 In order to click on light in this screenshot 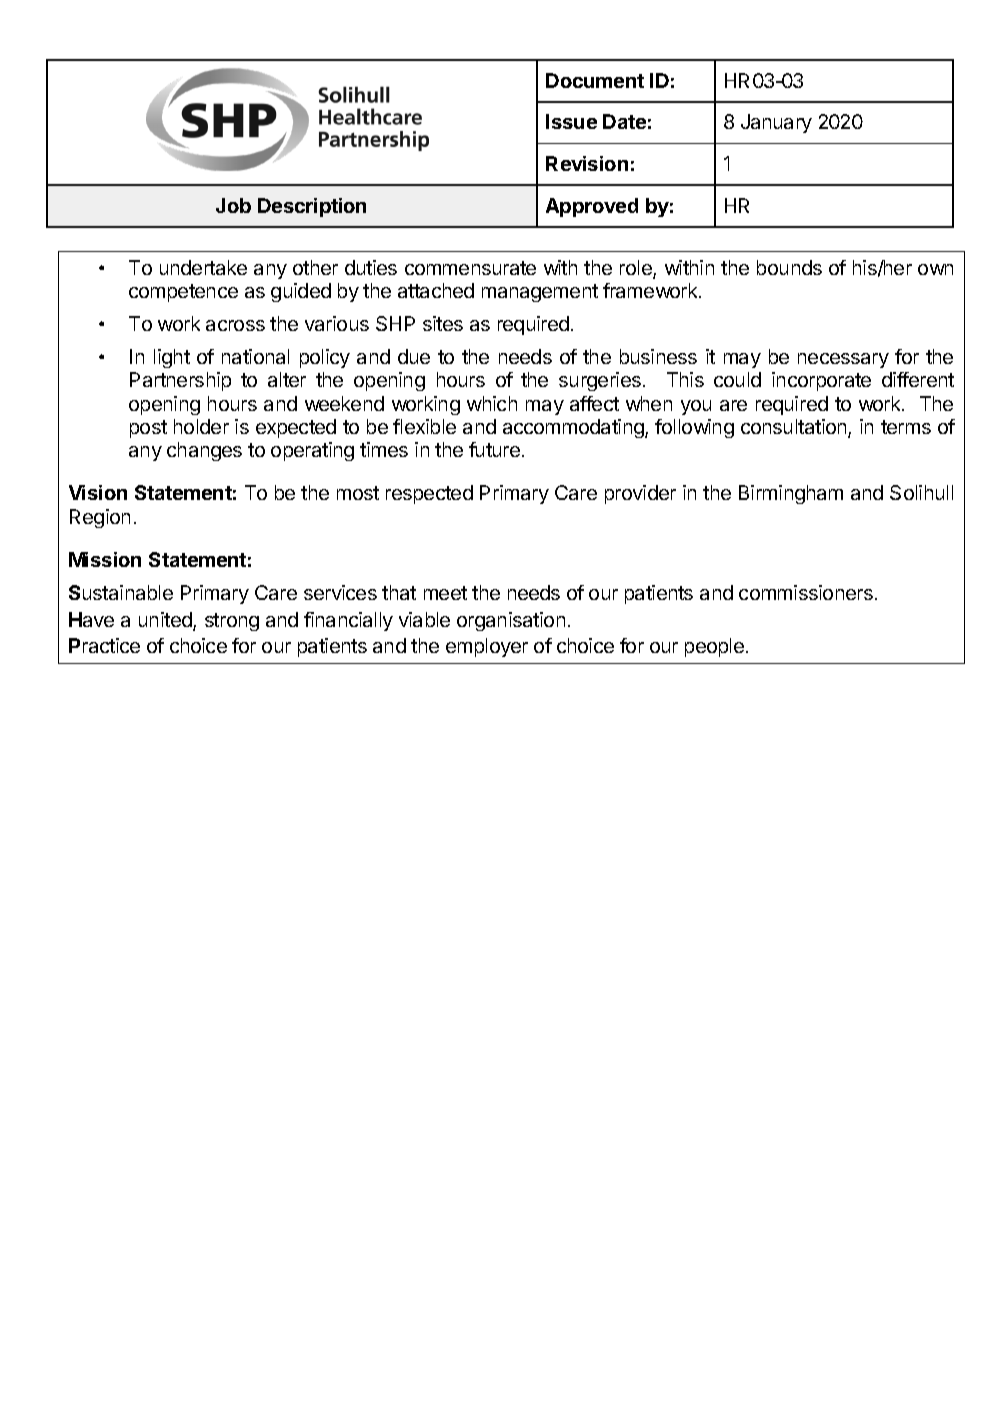, I will do `click(172, 358)`.
